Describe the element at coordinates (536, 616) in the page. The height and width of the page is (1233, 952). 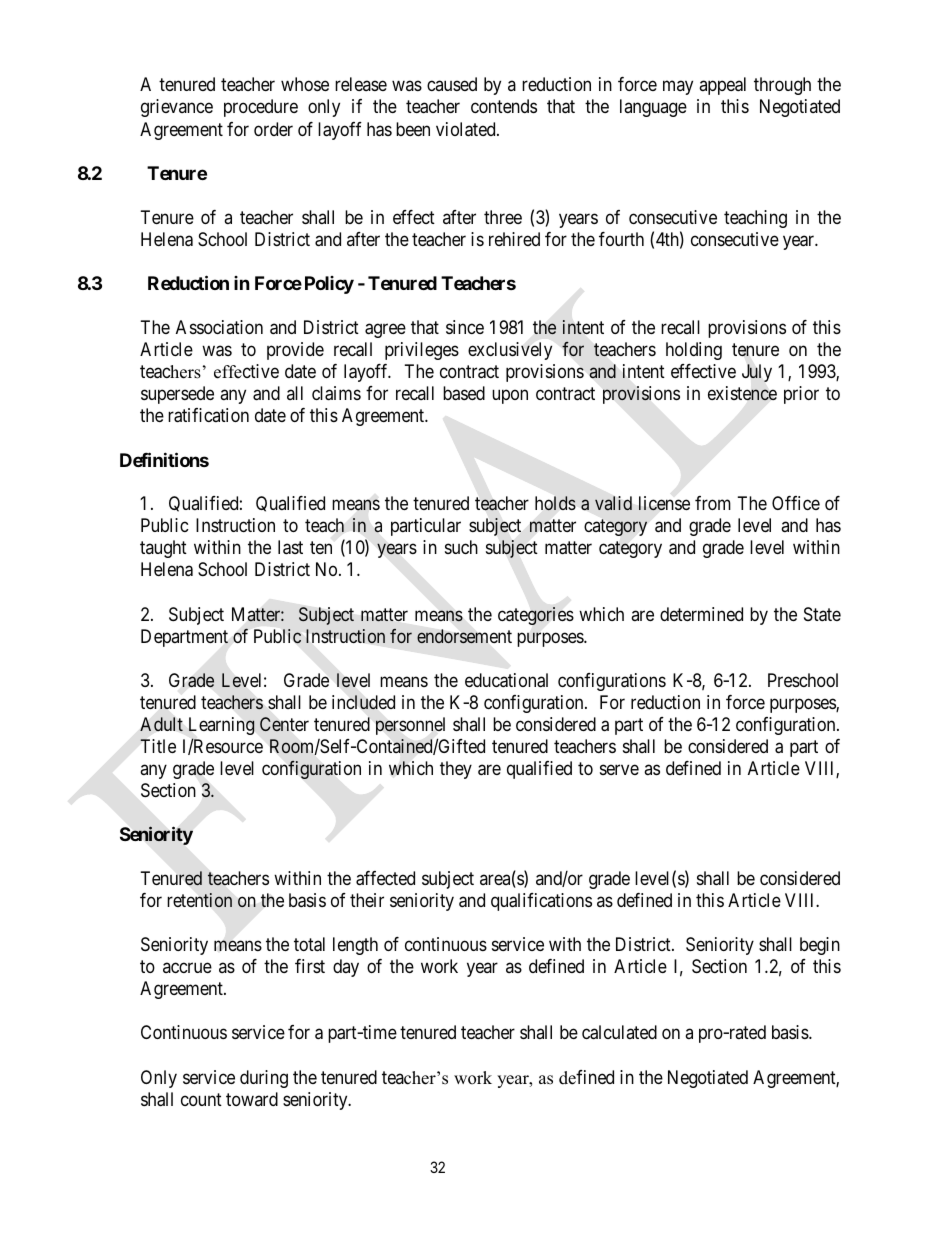
I see `categories` at that location.
